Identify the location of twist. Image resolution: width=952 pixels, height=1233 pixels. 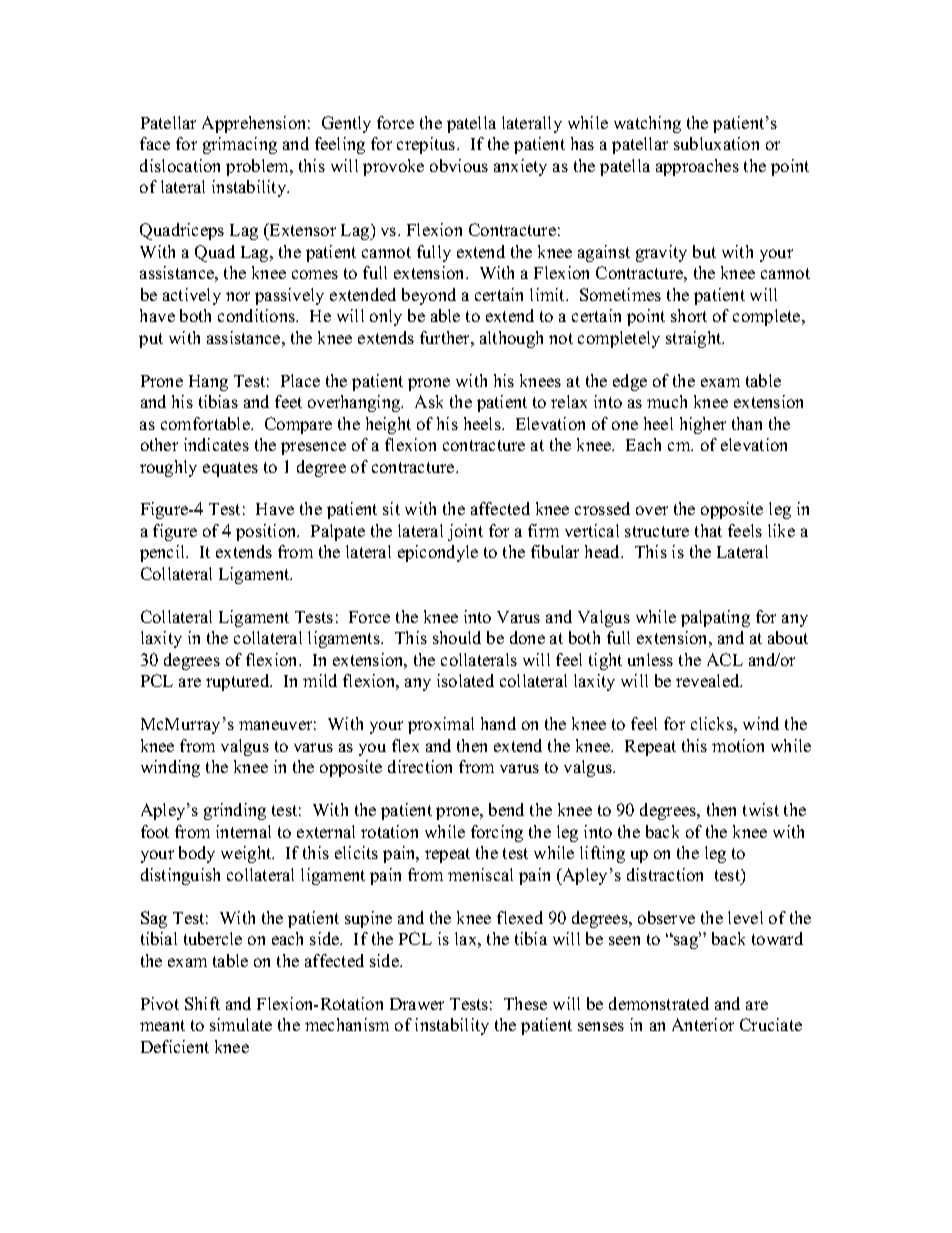
(761, 809).
